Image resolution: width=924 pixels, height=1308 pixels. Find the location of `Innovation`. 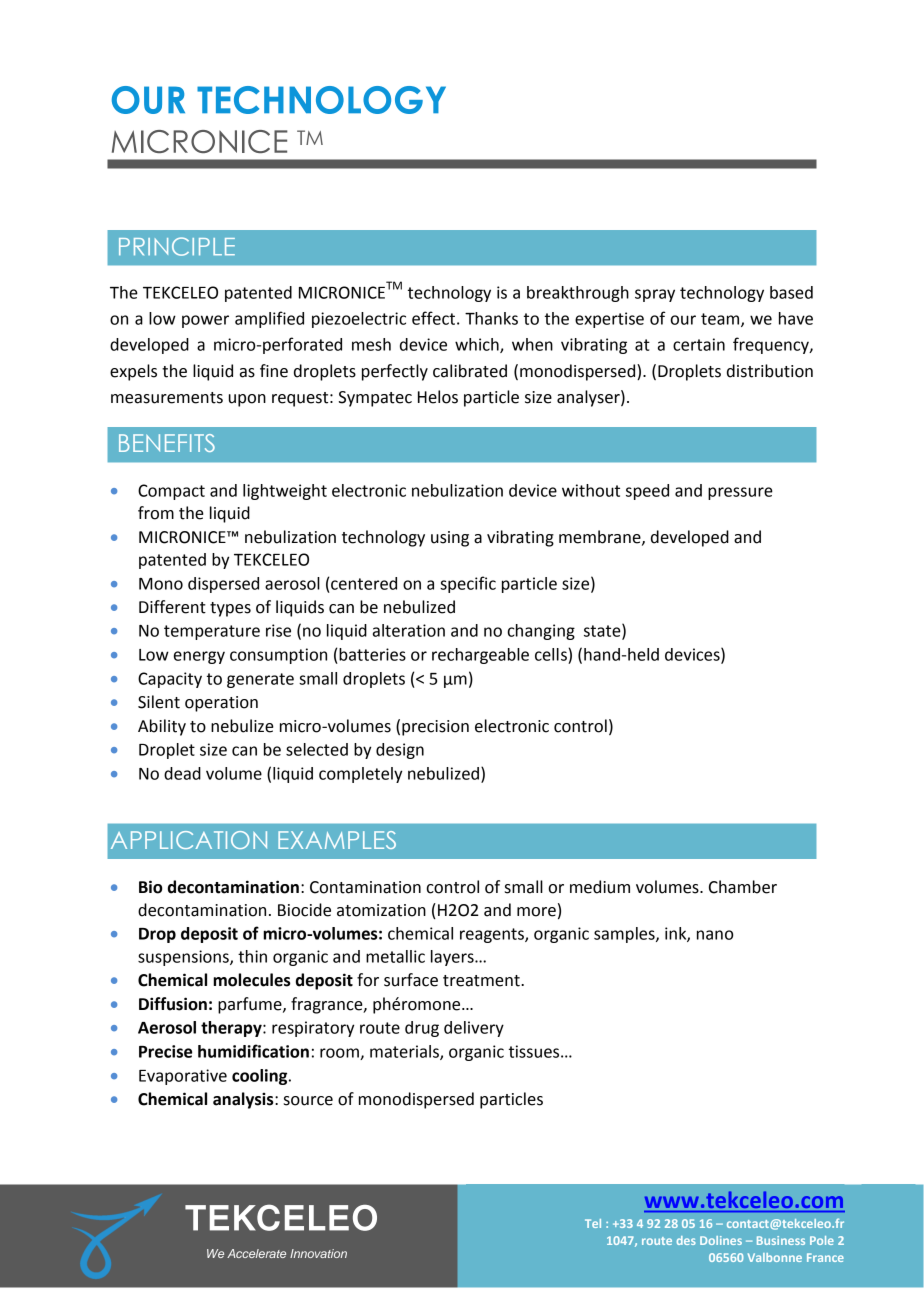

Innovation is located at coordinates (318, 1253).
